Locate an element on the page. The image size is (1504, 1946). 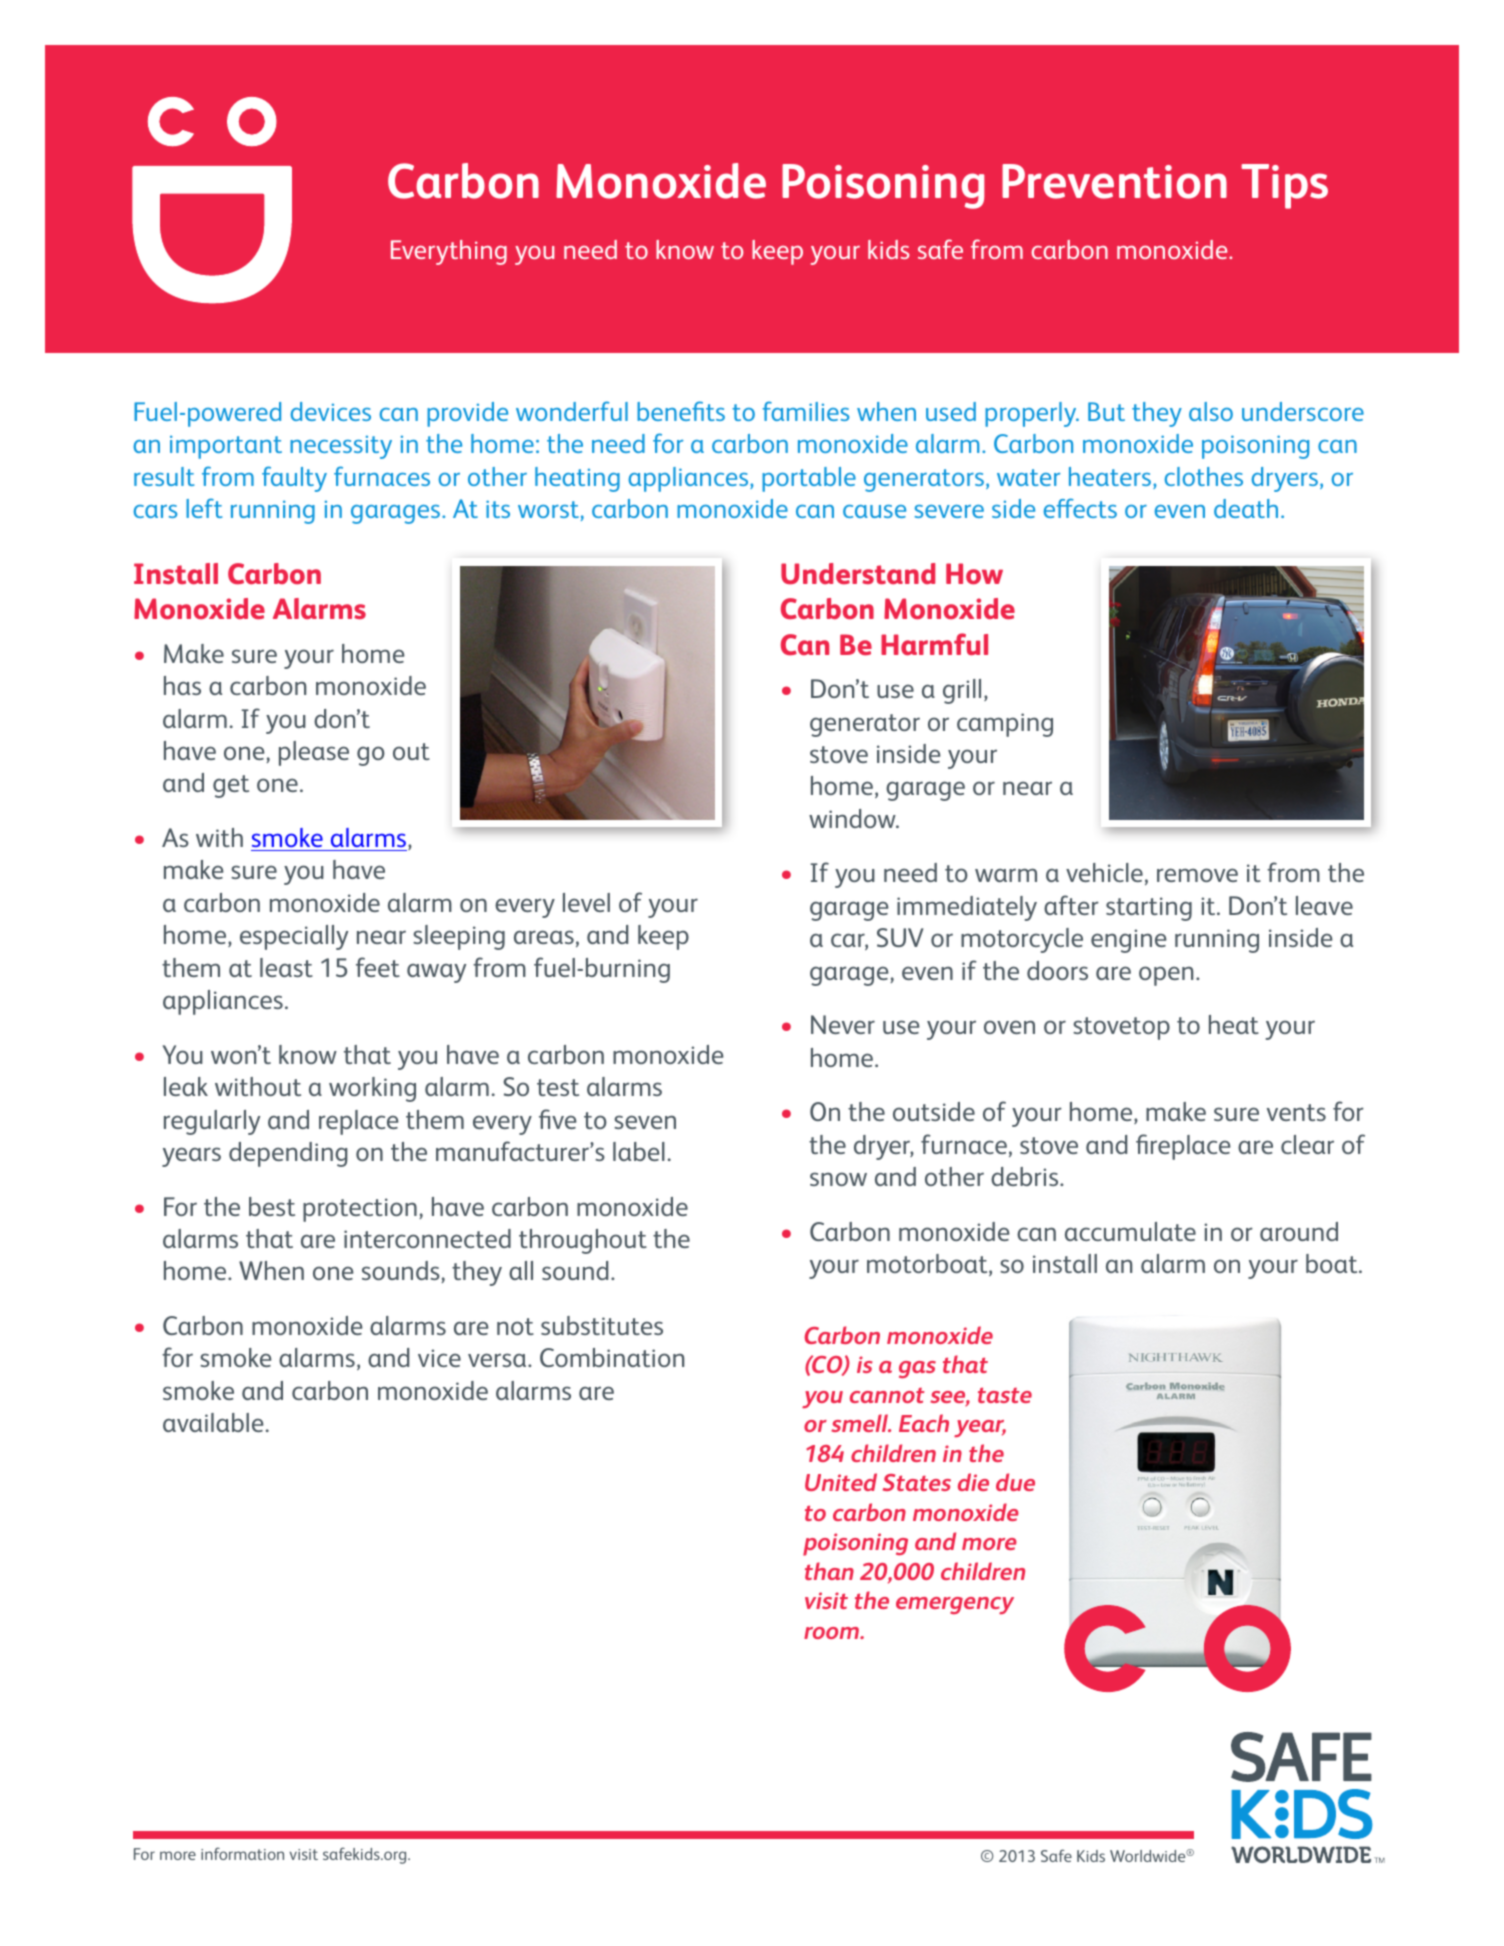
accumulate is located at coordinates (1130, 1231).
